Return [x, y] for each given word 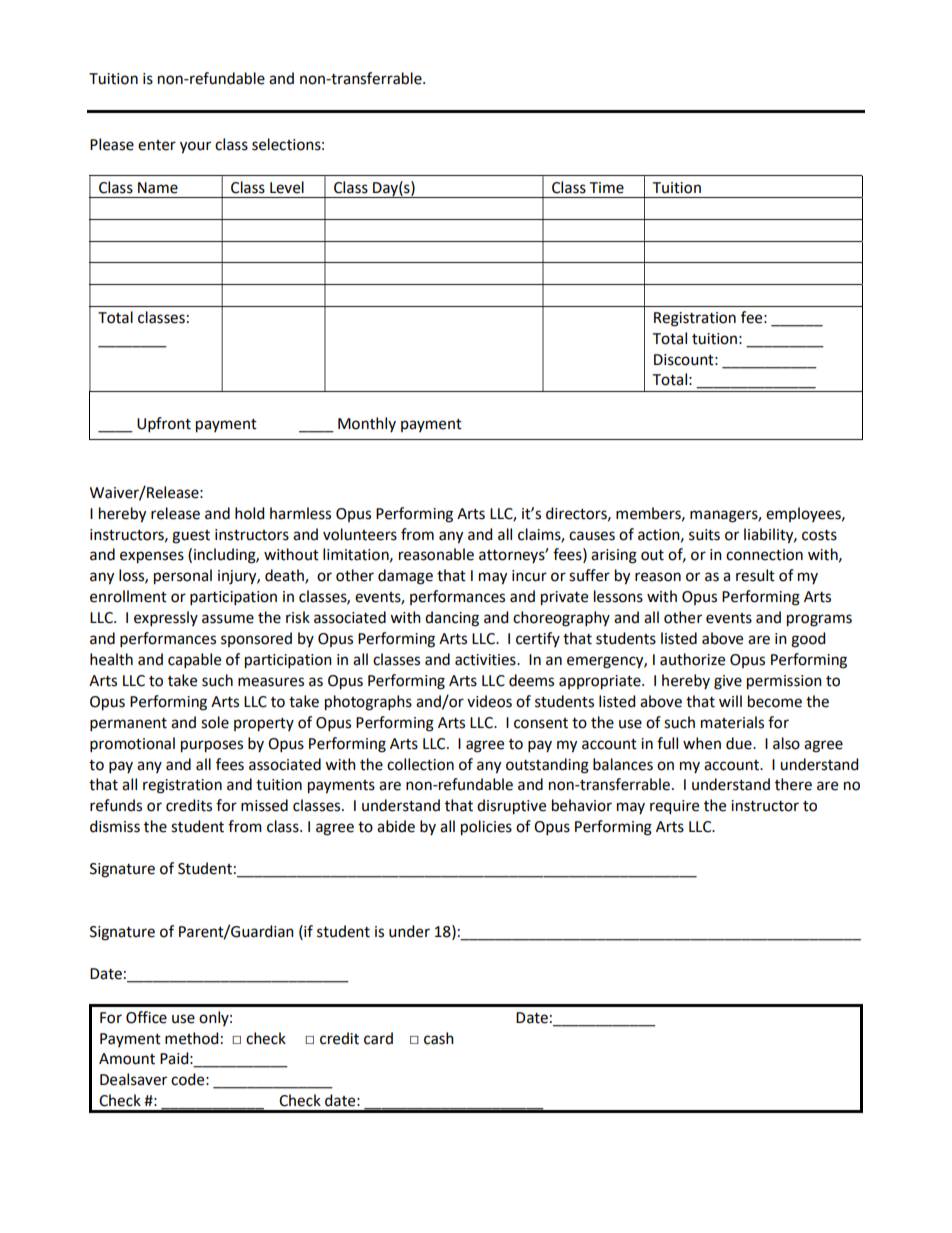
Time [607, 188]
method [191, 1038]
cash [439, 1038]
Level [287, 187]
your [195, 147]
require [674, 807]
